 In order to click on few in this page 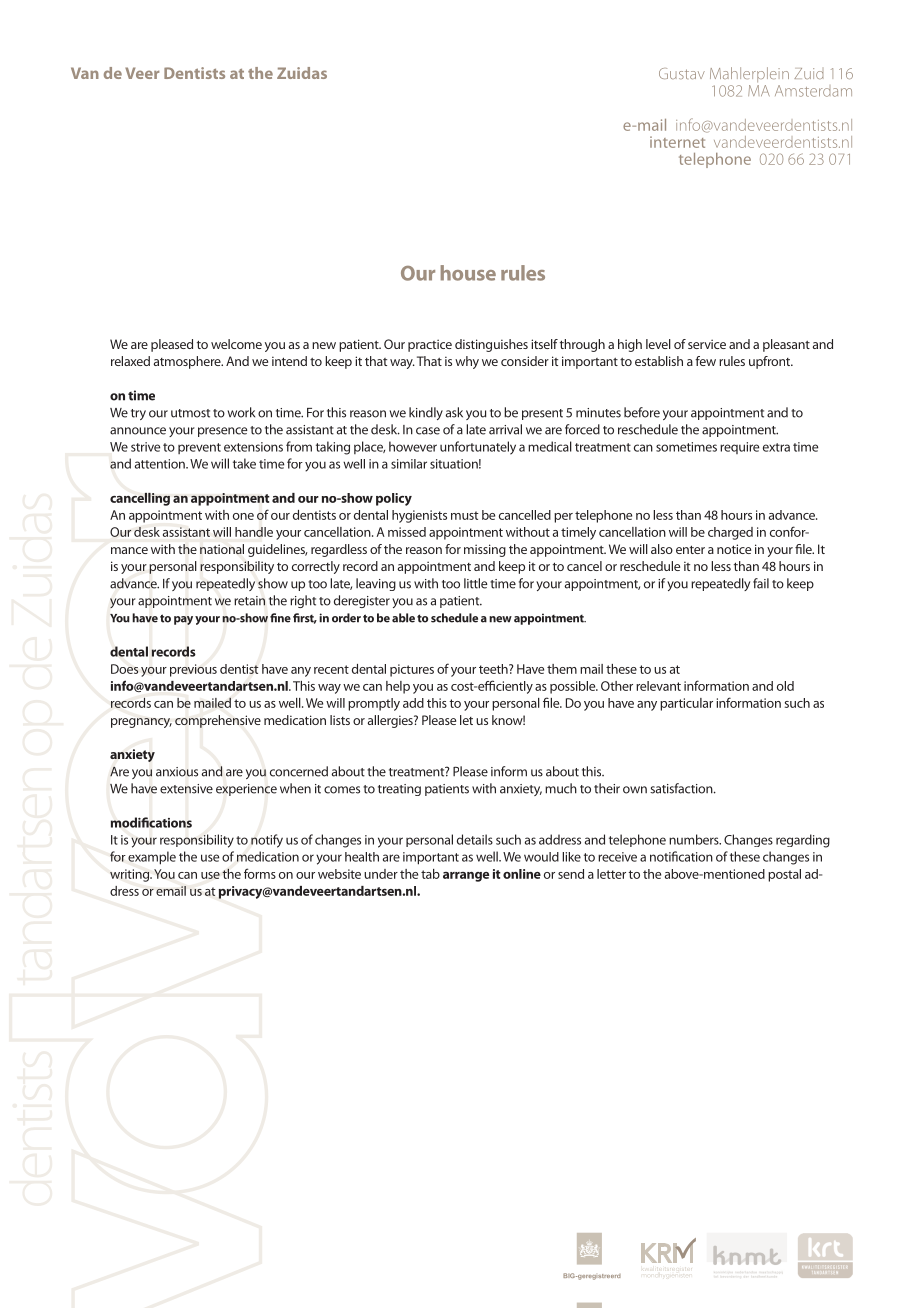, I will do `click(705, 361)`.
